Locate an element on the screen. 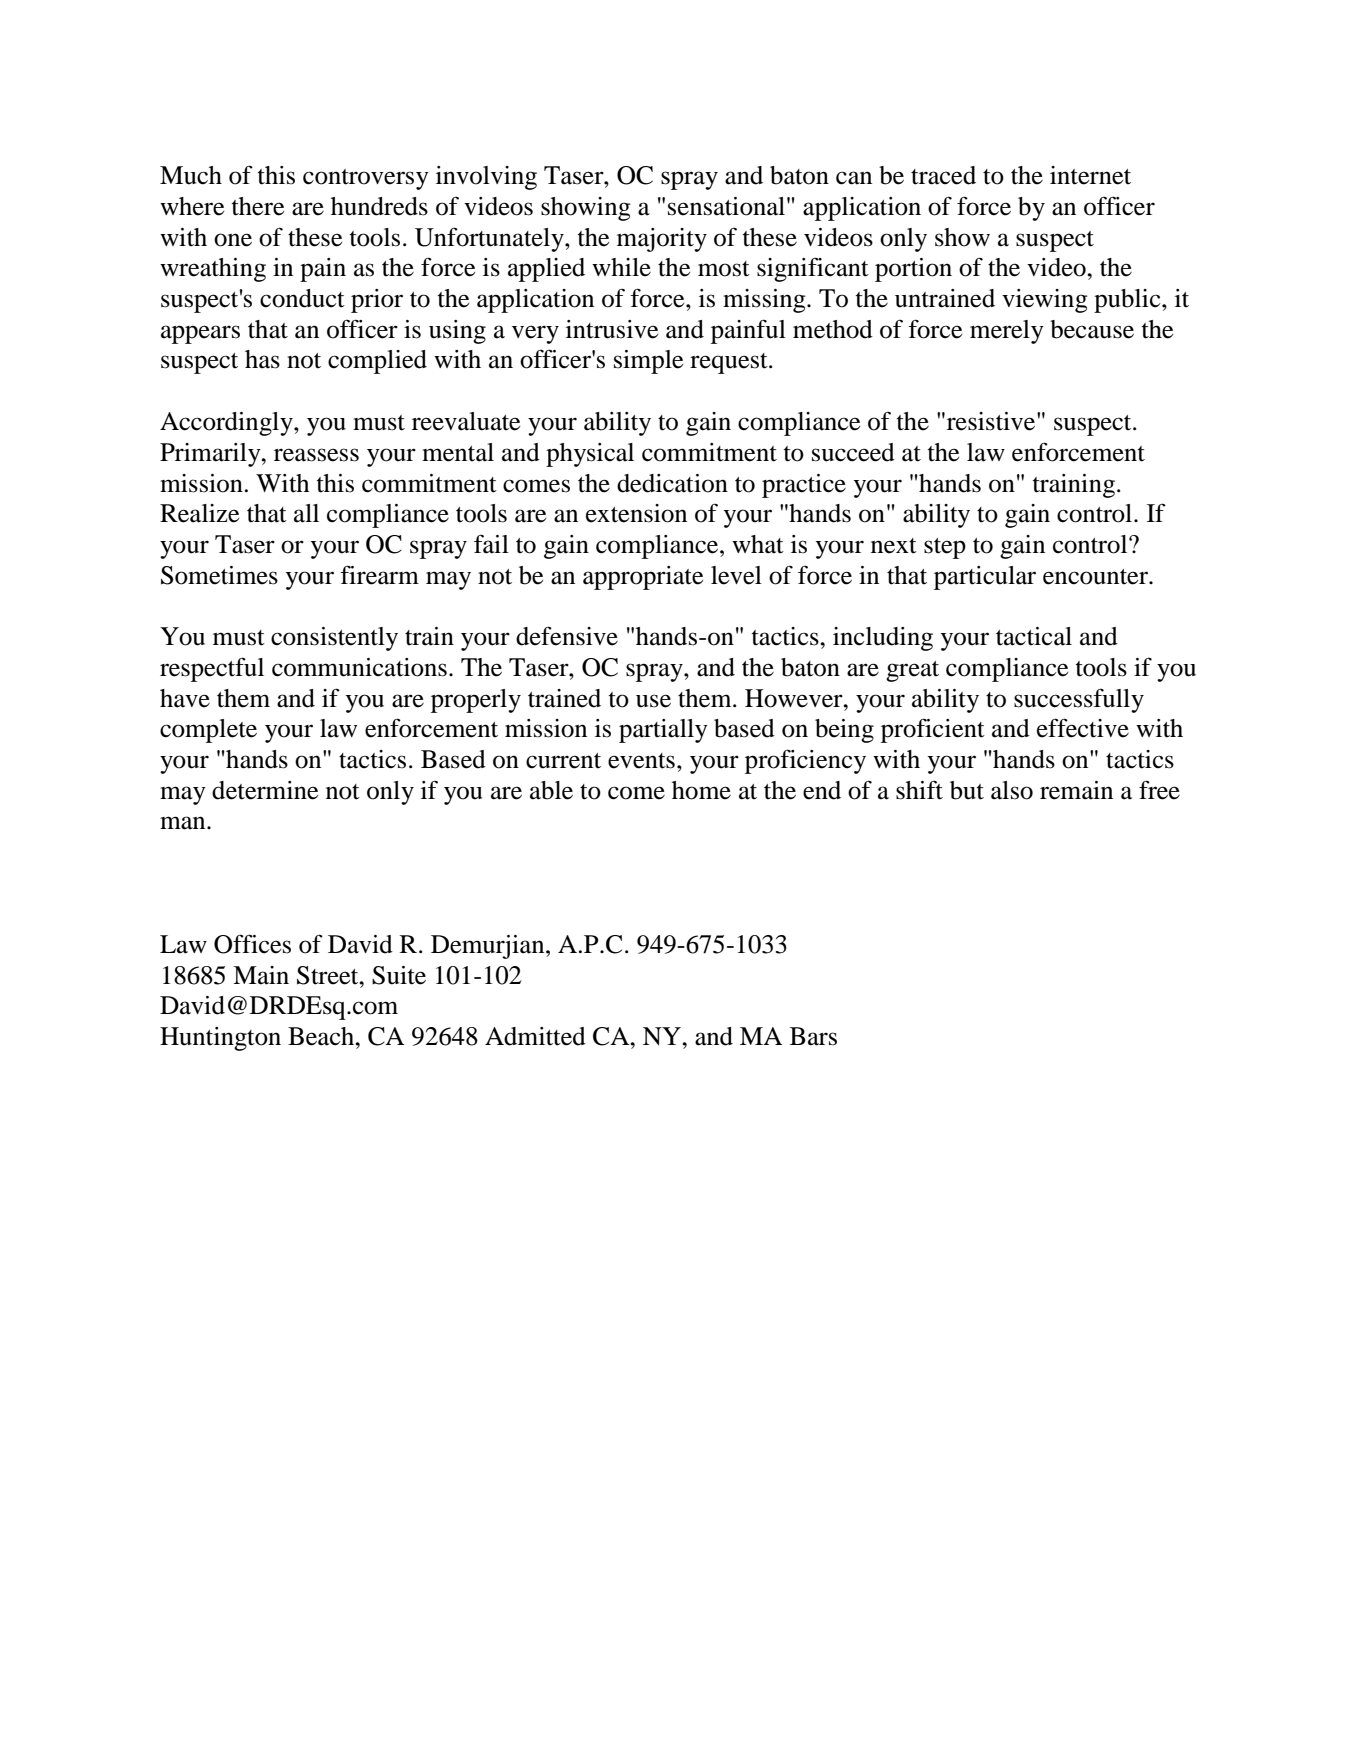 This screenshot has height=1761, width=1360. there is located at coordinates (258, 206).
